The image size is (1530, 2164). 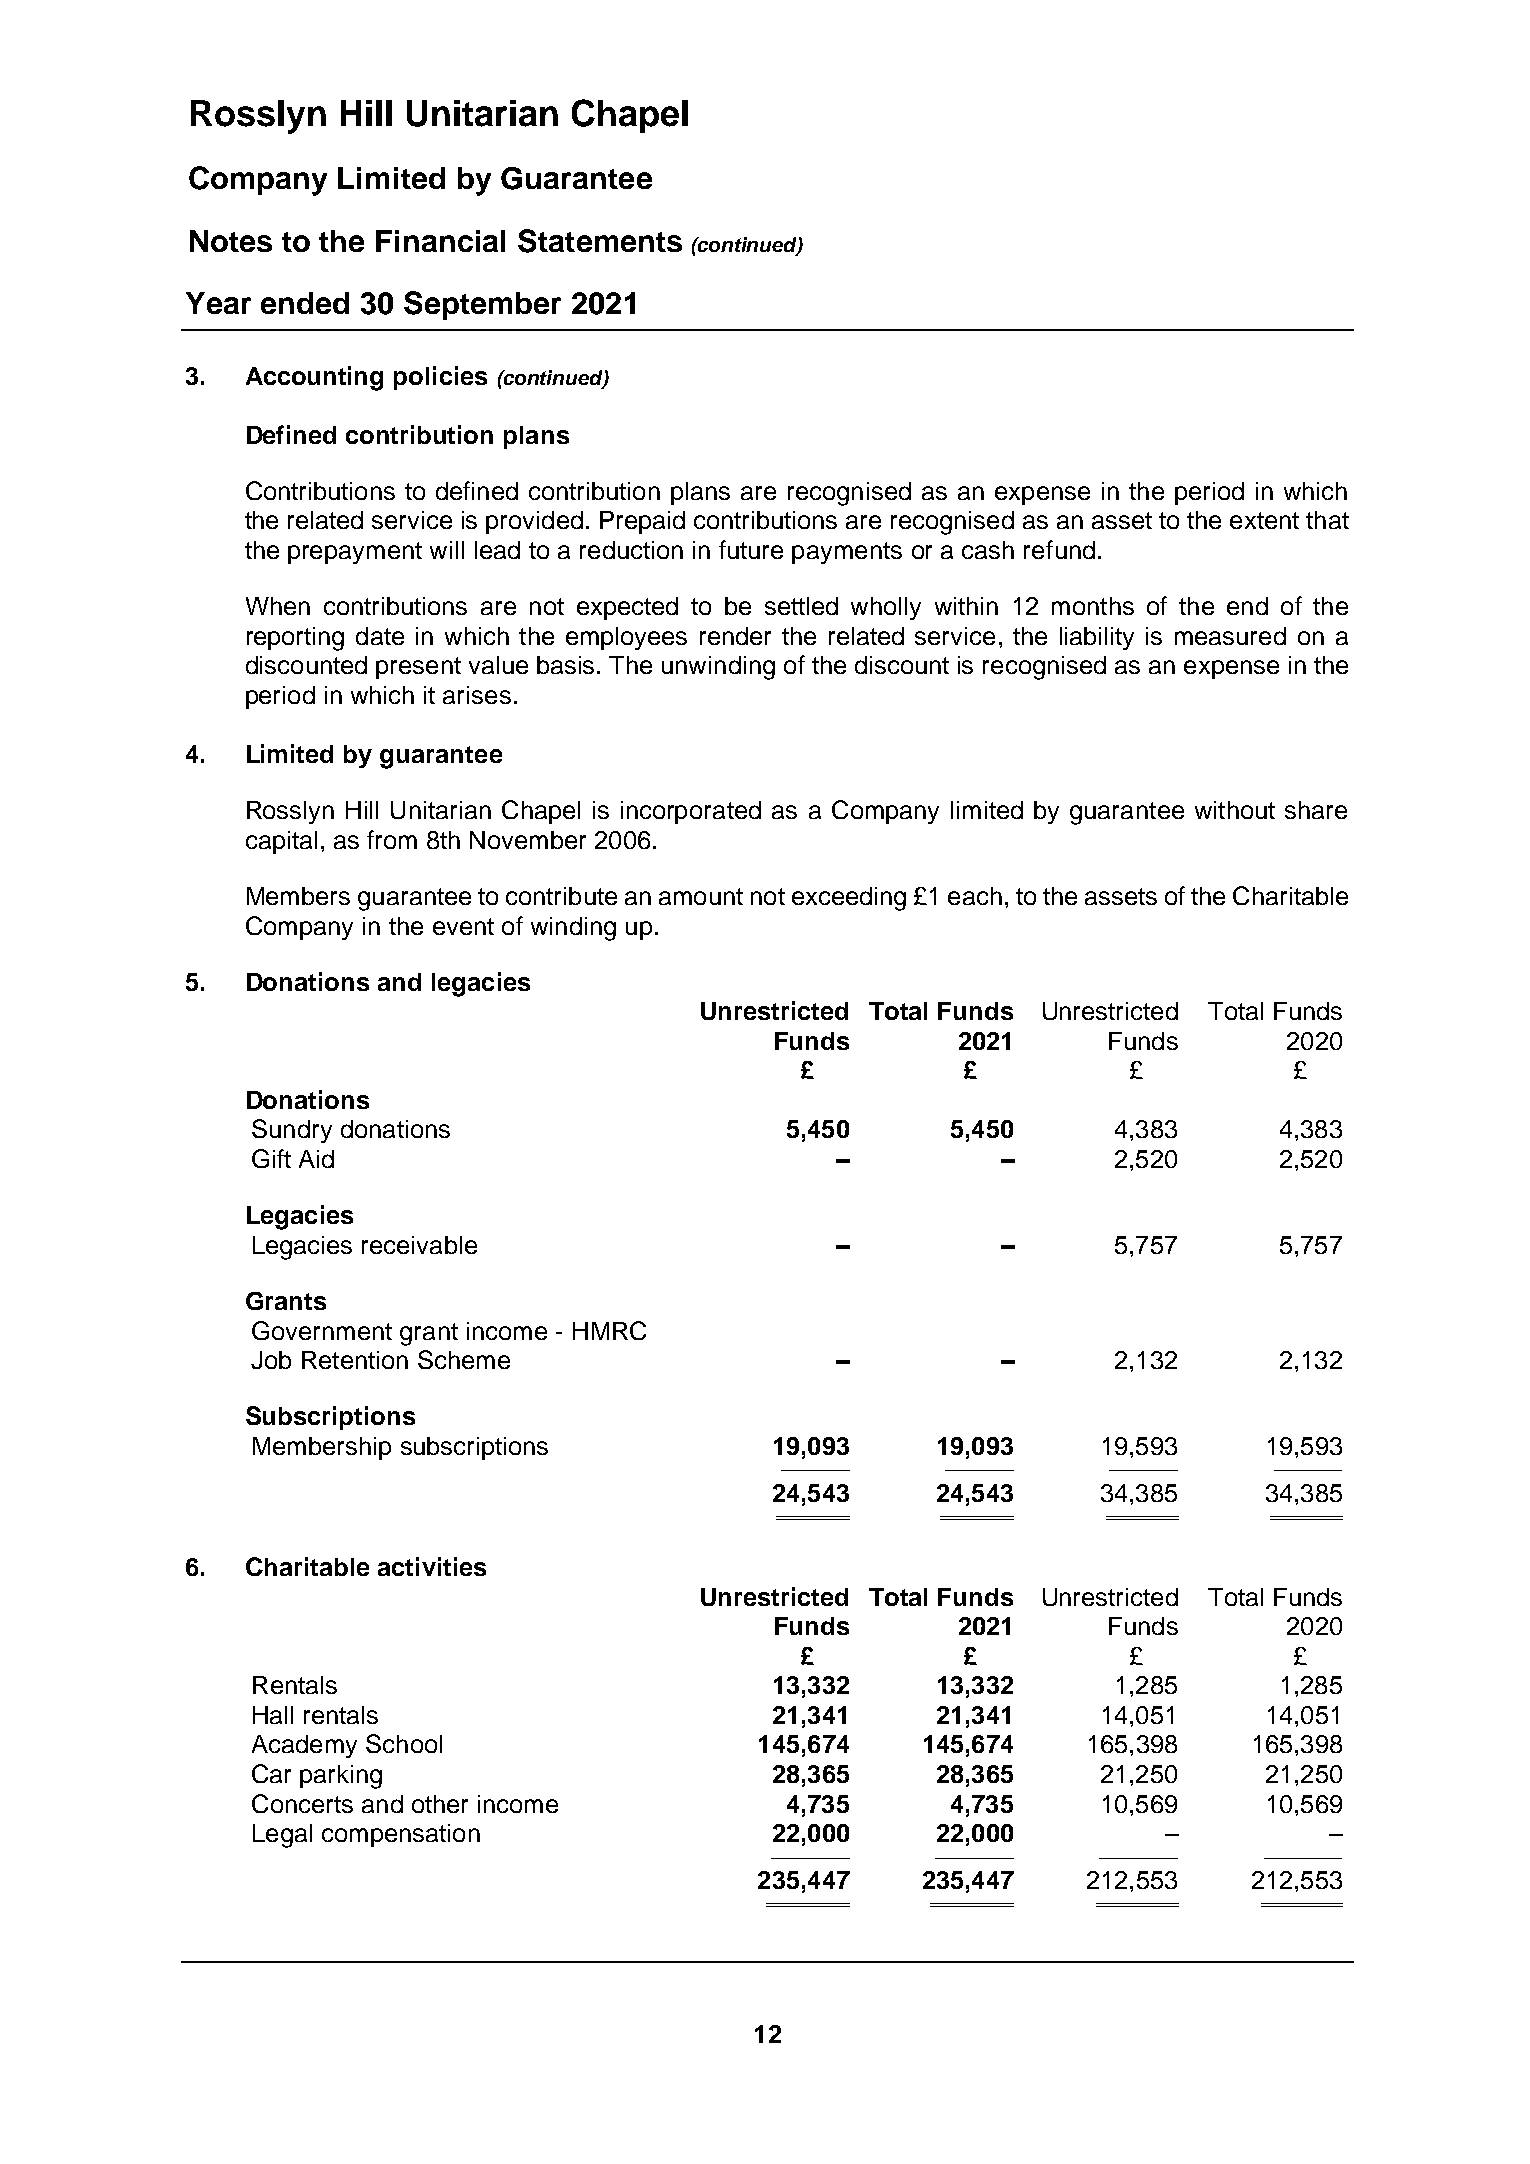 I want to click on Retention, so click(x=355, y=1360).
